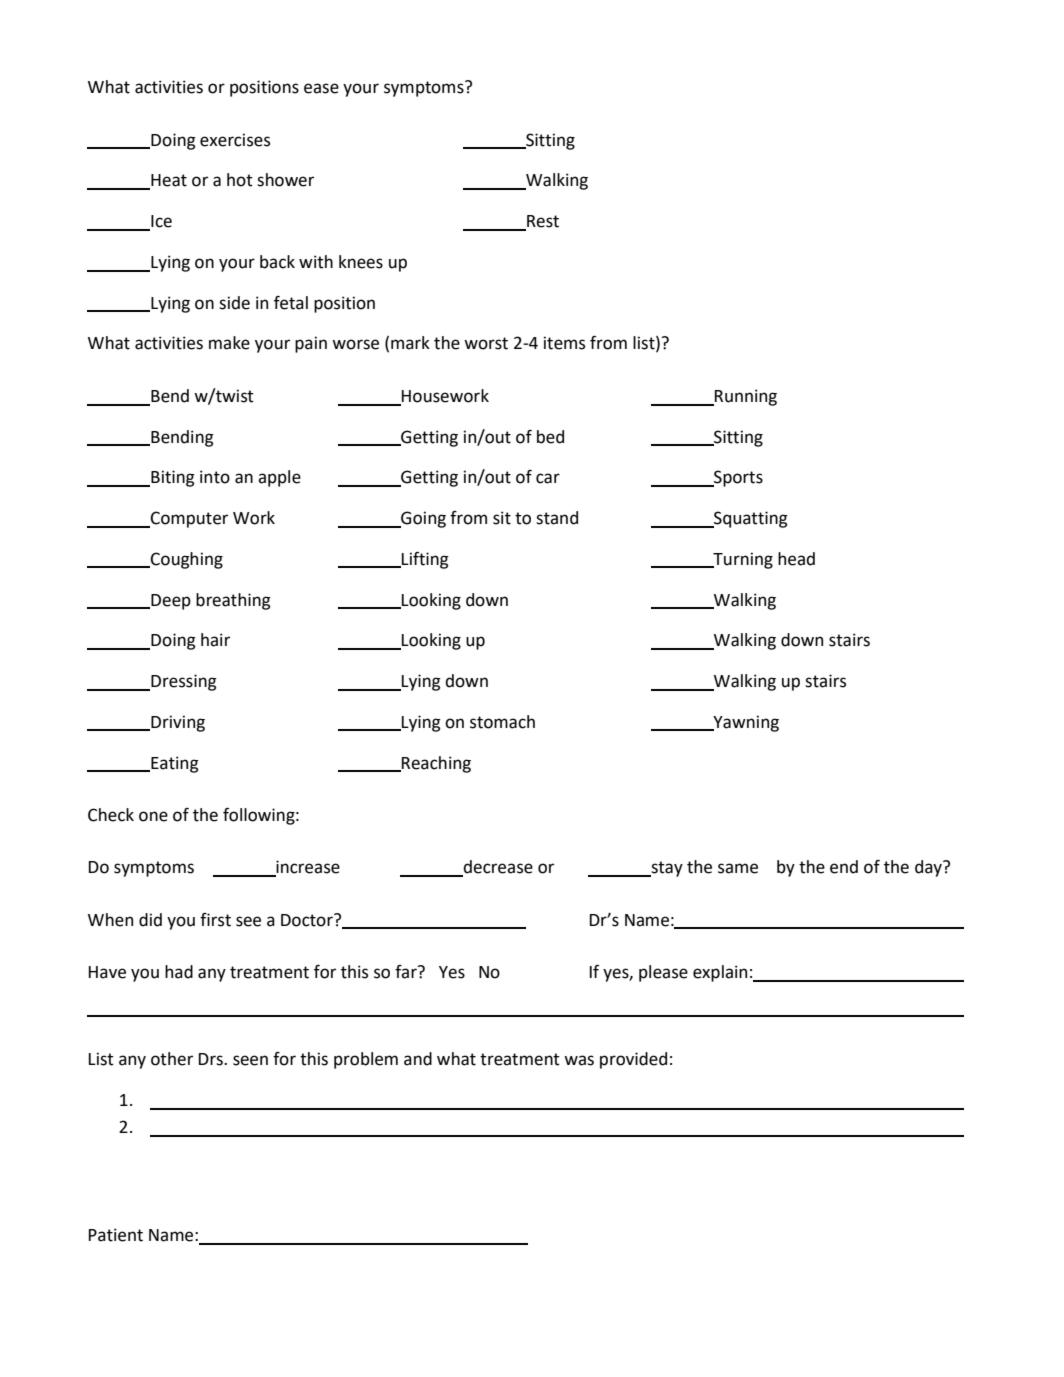 Image resolution: width=1064 pixels, height=1377 pixels. What do you see at coordinates (633, 1060) in the screenshot?
I see `provided` at bounding box center [633, 1060].
